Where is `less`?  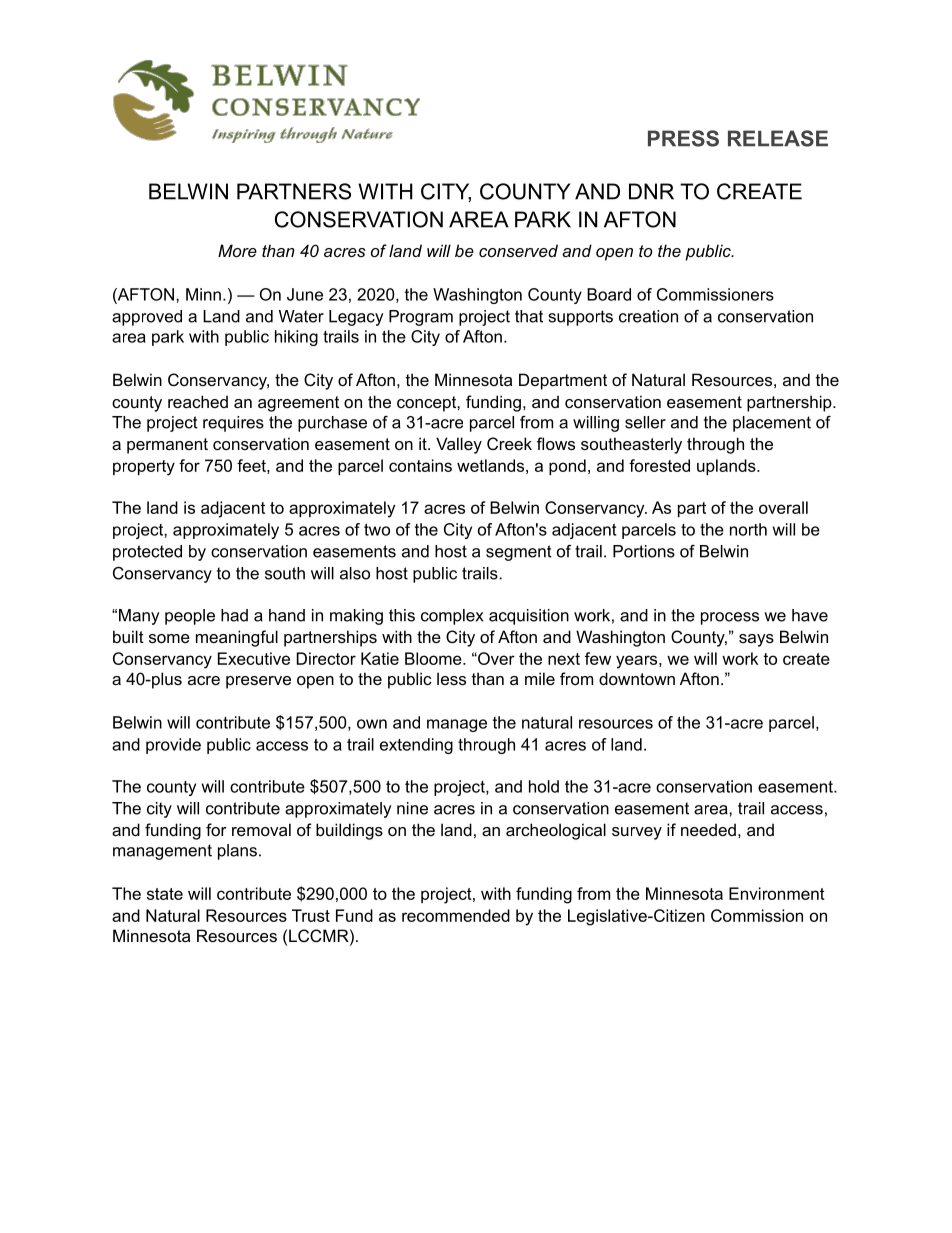 less is located at coordinates (451, 678).
